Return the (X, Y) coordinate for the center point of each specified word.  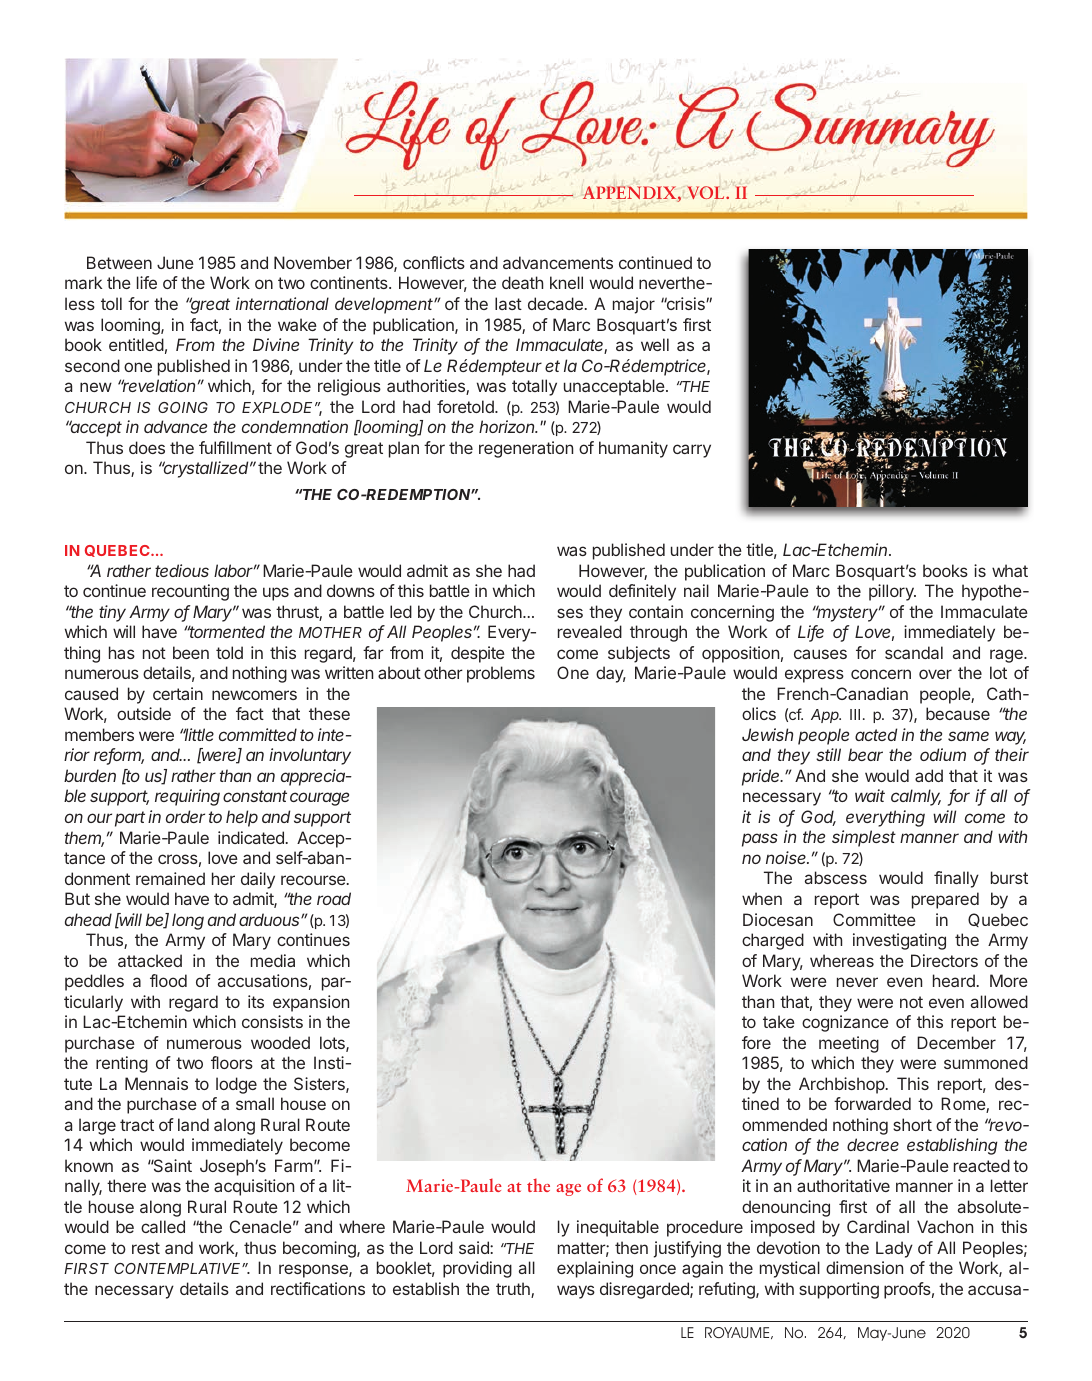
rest (146, 1248)
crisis (685, 303)
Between (119, 262)
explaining (595, 1269)
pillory (892, 592)
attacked (150, 960)
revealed (590, 631)
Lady (894, 1249)
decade (555, 303)
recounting (190, 592)
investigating (899, 941)
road (334, 898)
